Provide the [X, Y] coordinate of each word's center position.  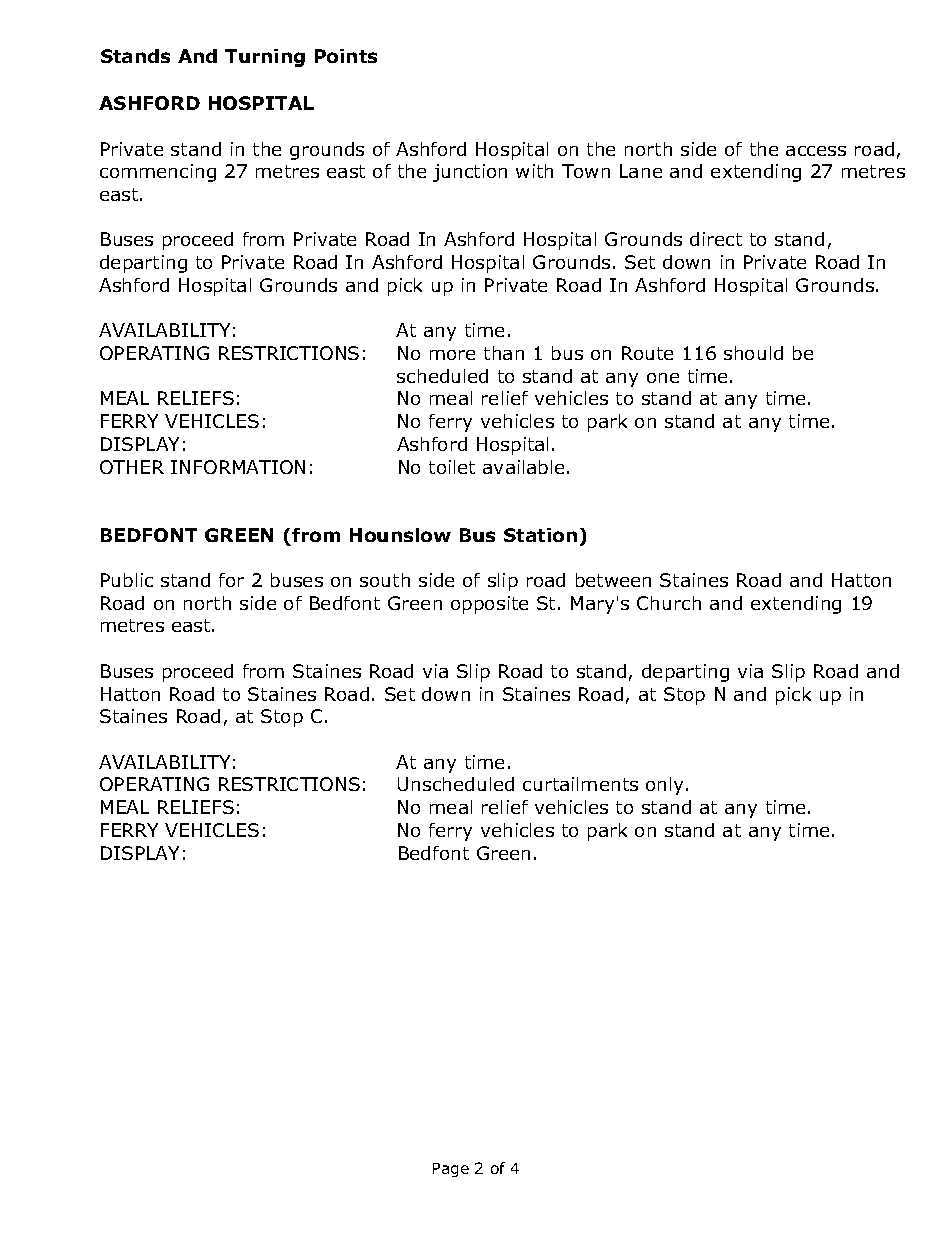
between [613, 580]
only [666, 786]
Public [127, 580]
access [816, 151]
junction [470, 173]
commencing [158, 173]
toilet [452, 467]
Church [669, 603]
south [385, 580]
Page [451, 1170]
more [452, 355]
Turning [265, 58]
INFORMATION [238, 467]
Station [540, 535]
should [753, 353]
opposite [489, 605]
